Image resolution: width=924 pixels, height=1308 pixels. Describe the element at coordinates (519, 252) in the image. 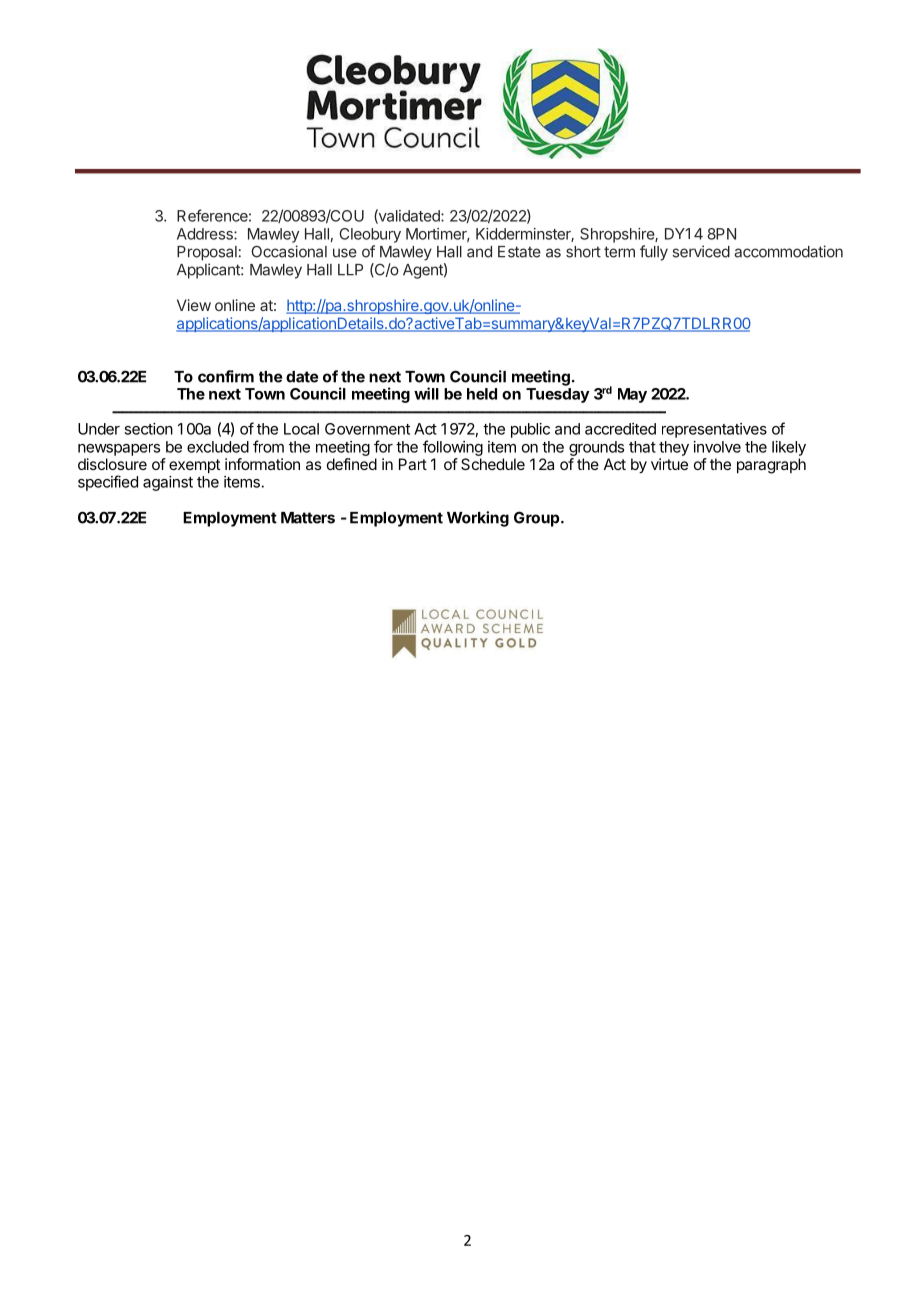

I see `Estate` at that location.
